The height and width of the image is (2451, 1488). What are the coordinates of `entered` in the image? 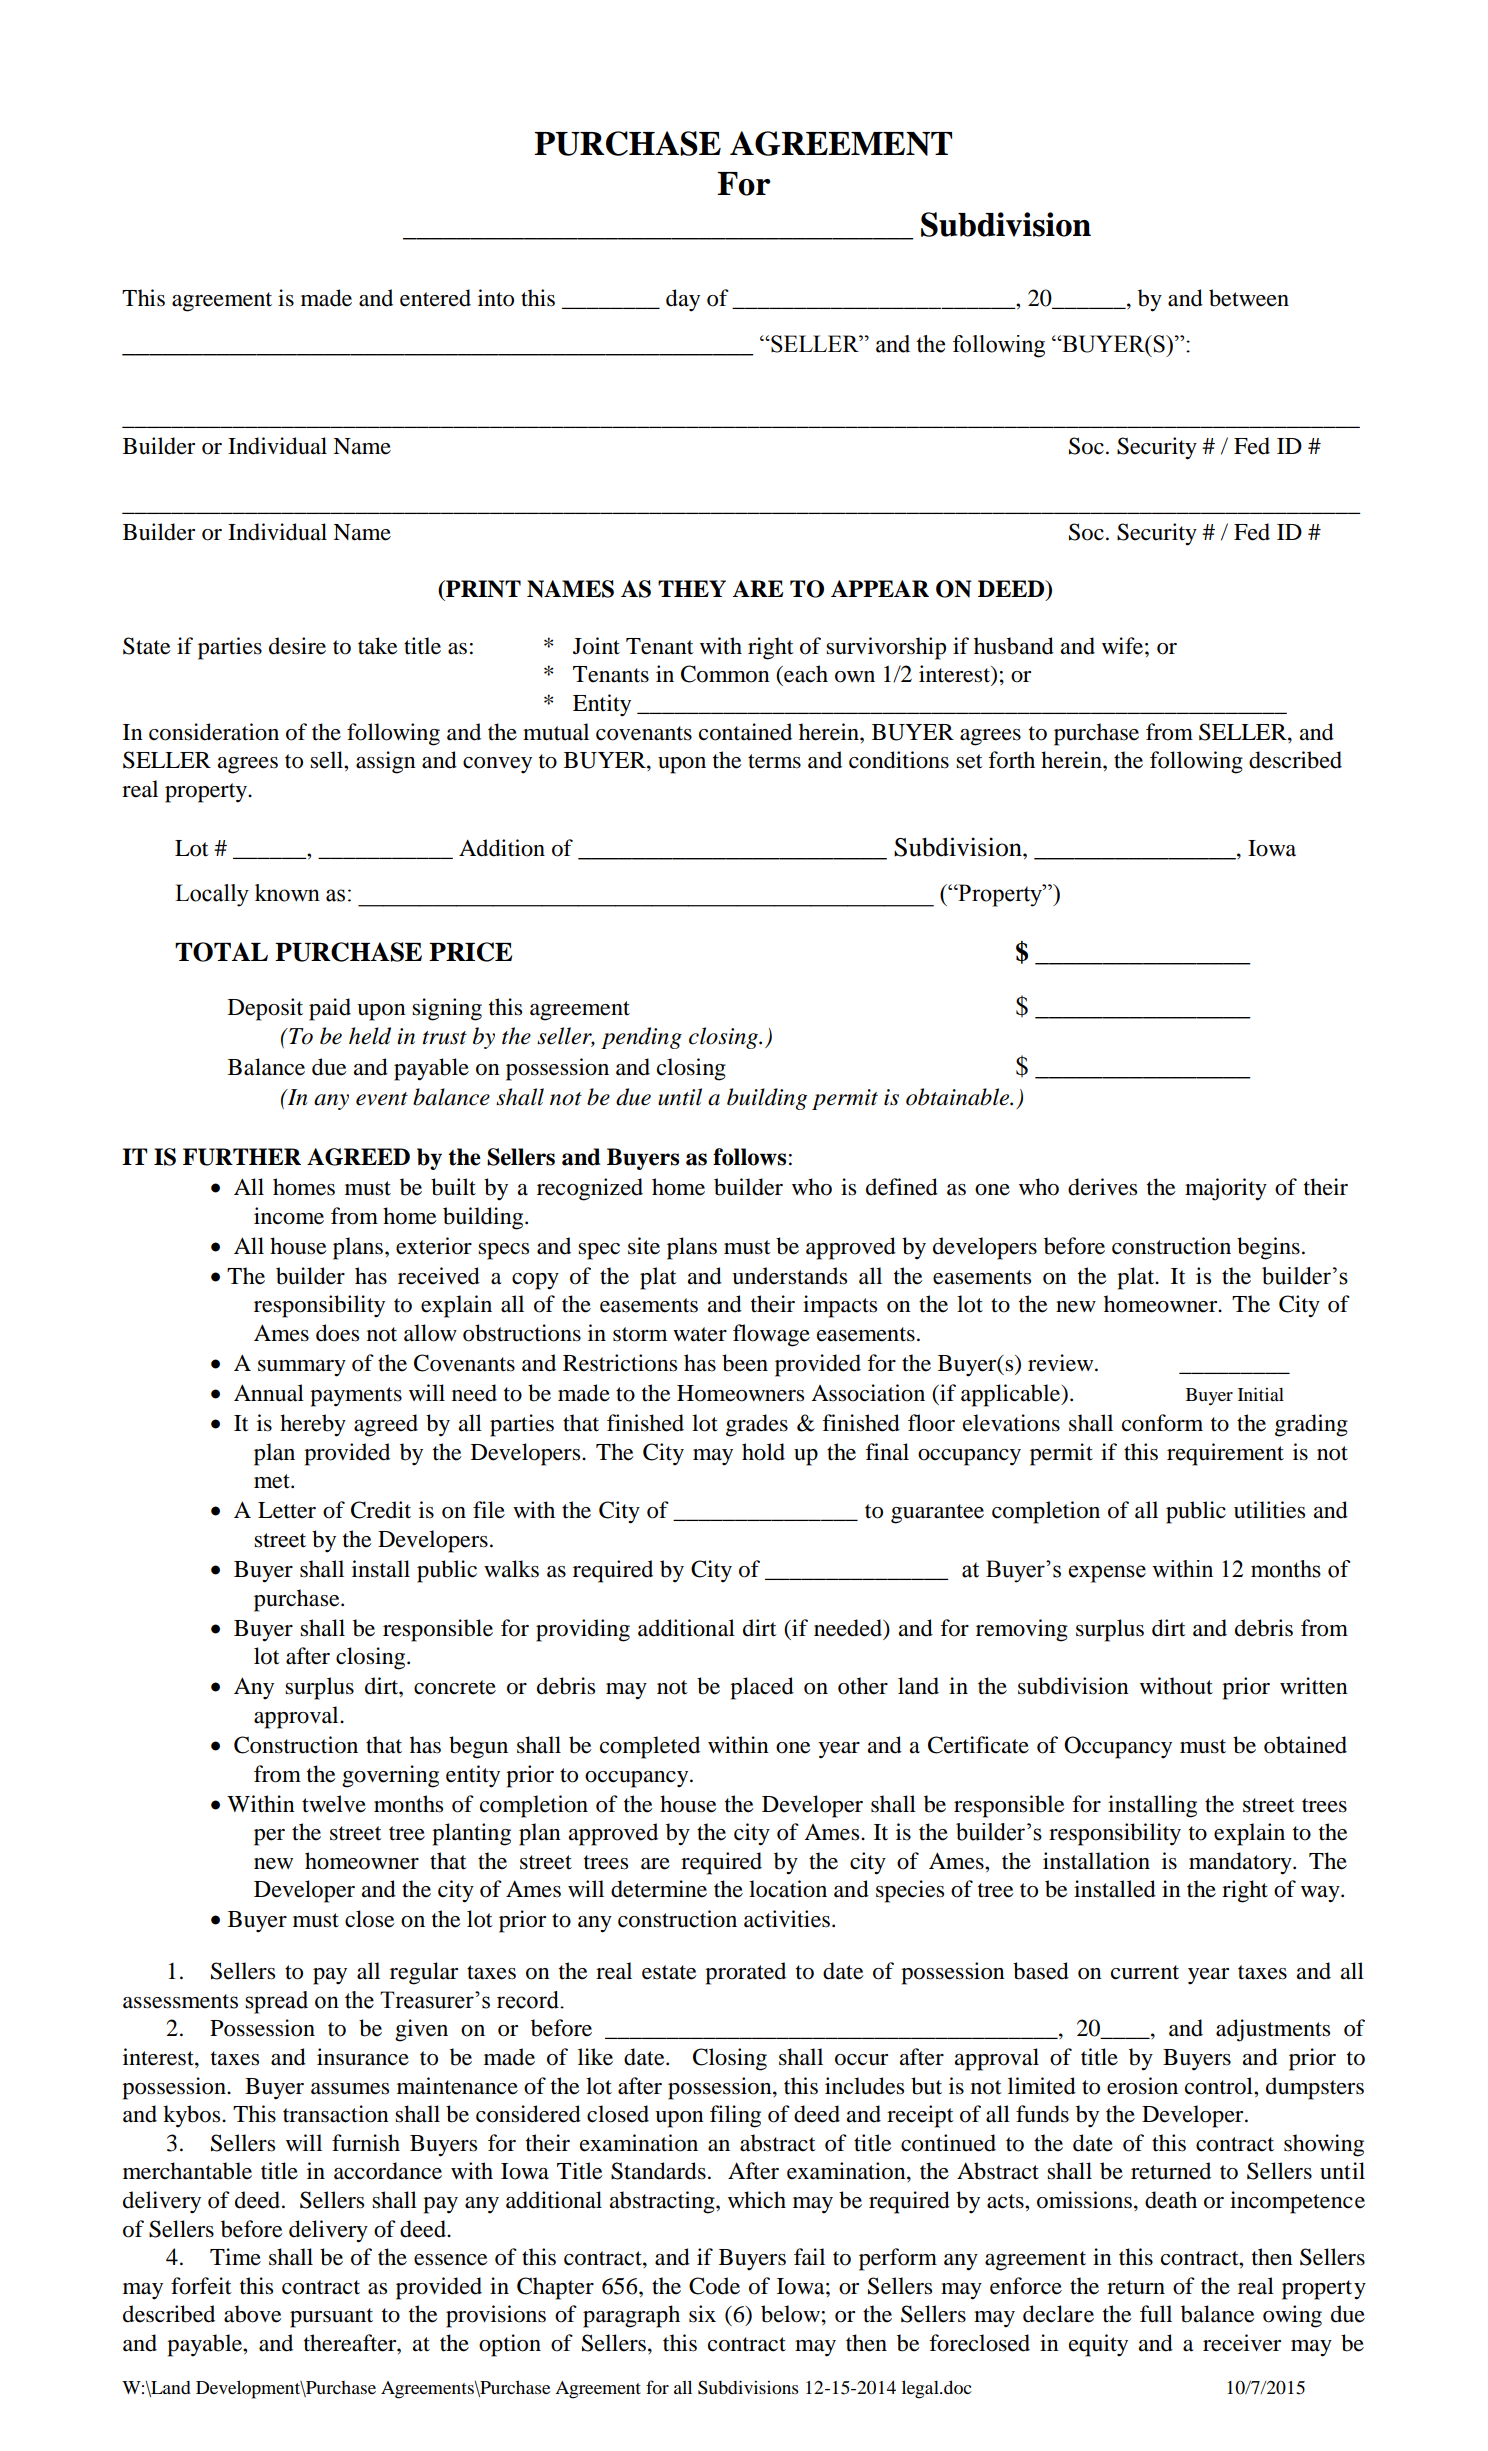 It's located at (435, 298).
